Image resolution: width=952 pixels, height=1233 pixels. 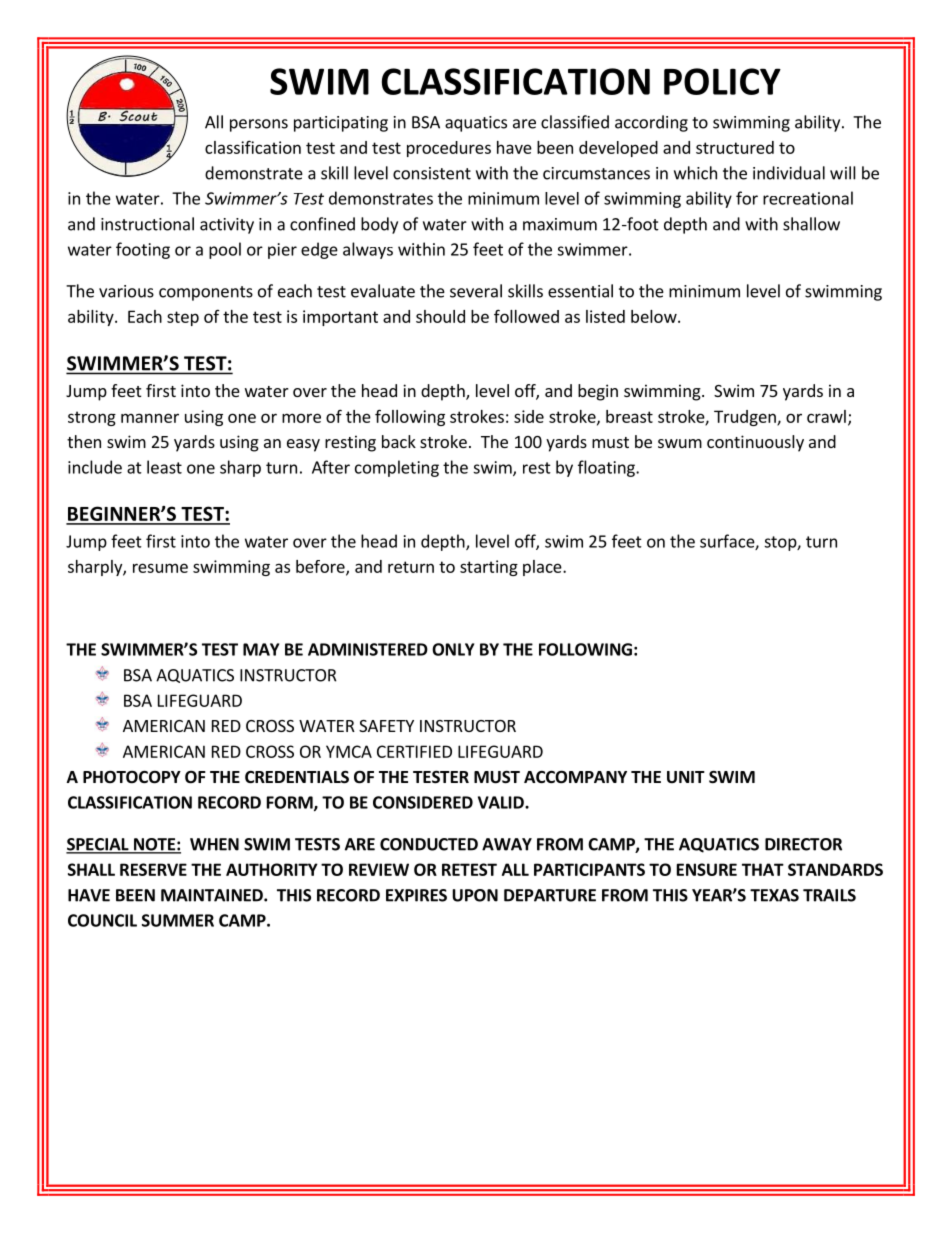 What do you see at coordinates (397, 468) in the screenshot?
I see `completing` at bounding box center [397, 468].
